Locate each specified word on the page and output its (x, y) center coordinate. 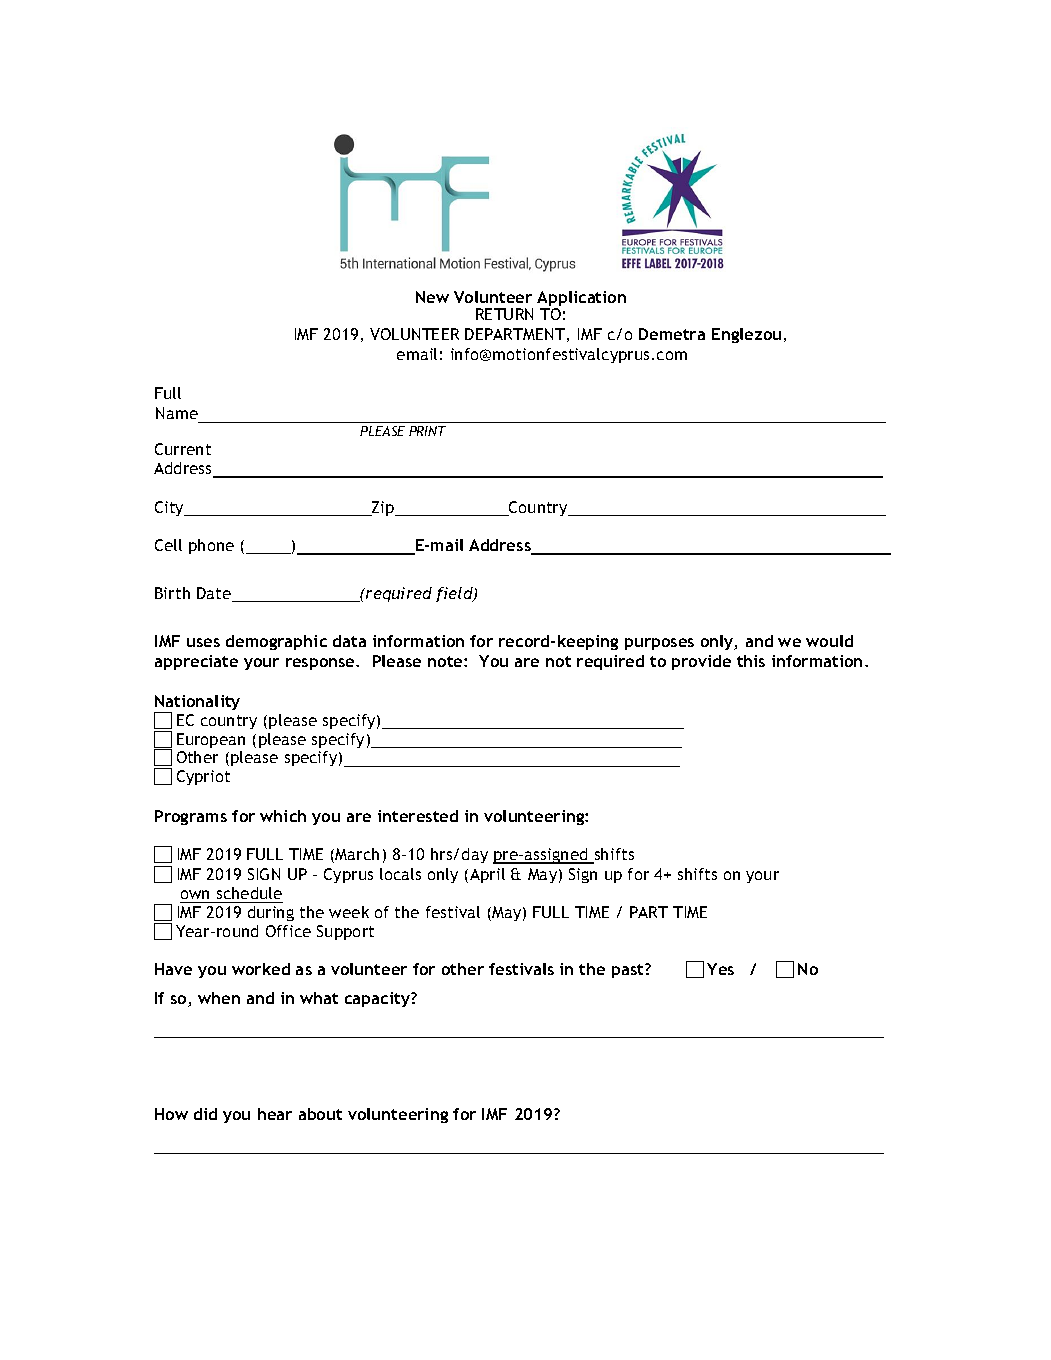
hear (275, 1114)
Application (581, 300)
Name (177, 413)
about (320, 1114)
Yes (720, 969)
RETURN (504, 314)
